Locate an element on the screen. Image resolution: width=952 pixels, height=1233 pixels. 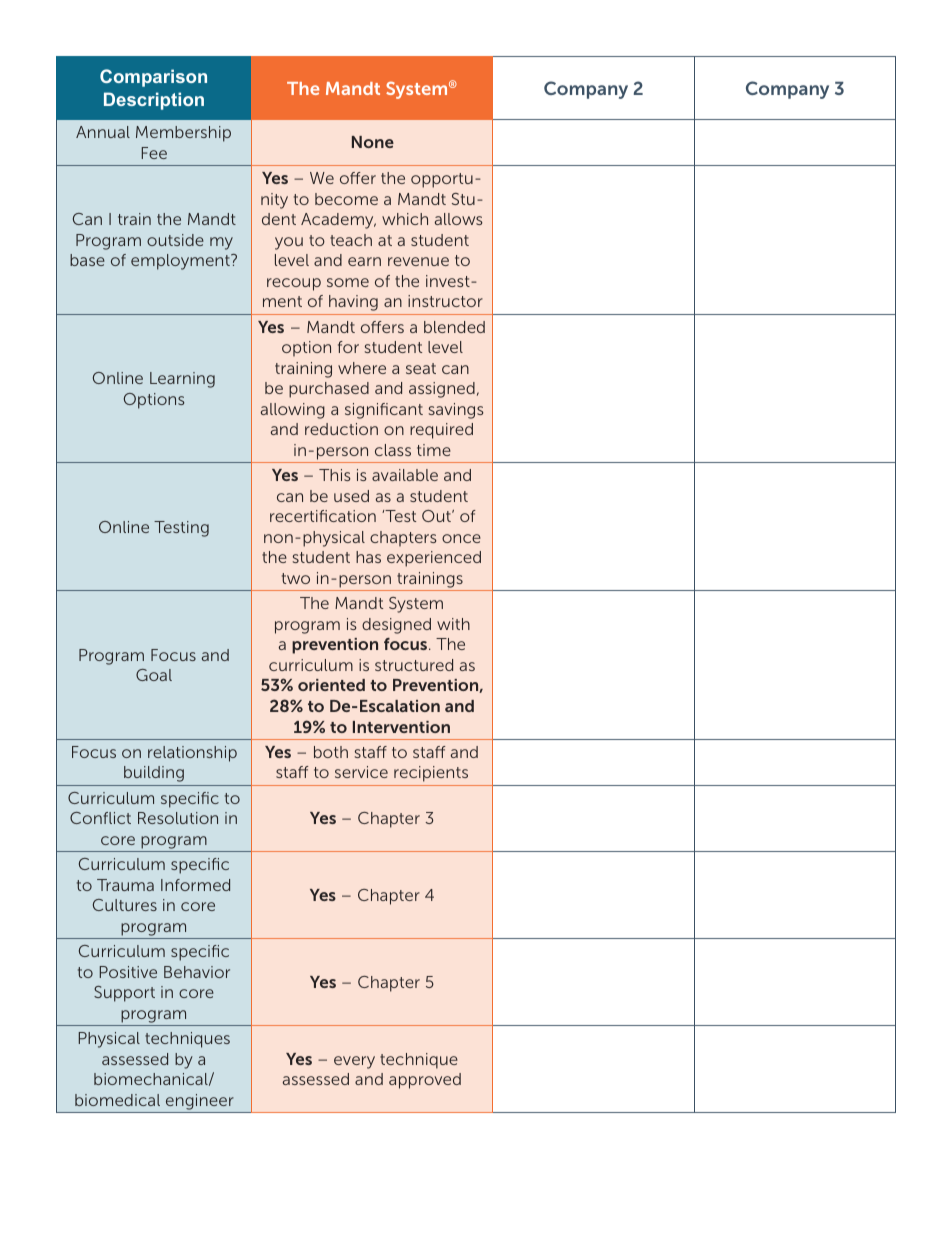
Membership is located at coordinates (183, 134).
